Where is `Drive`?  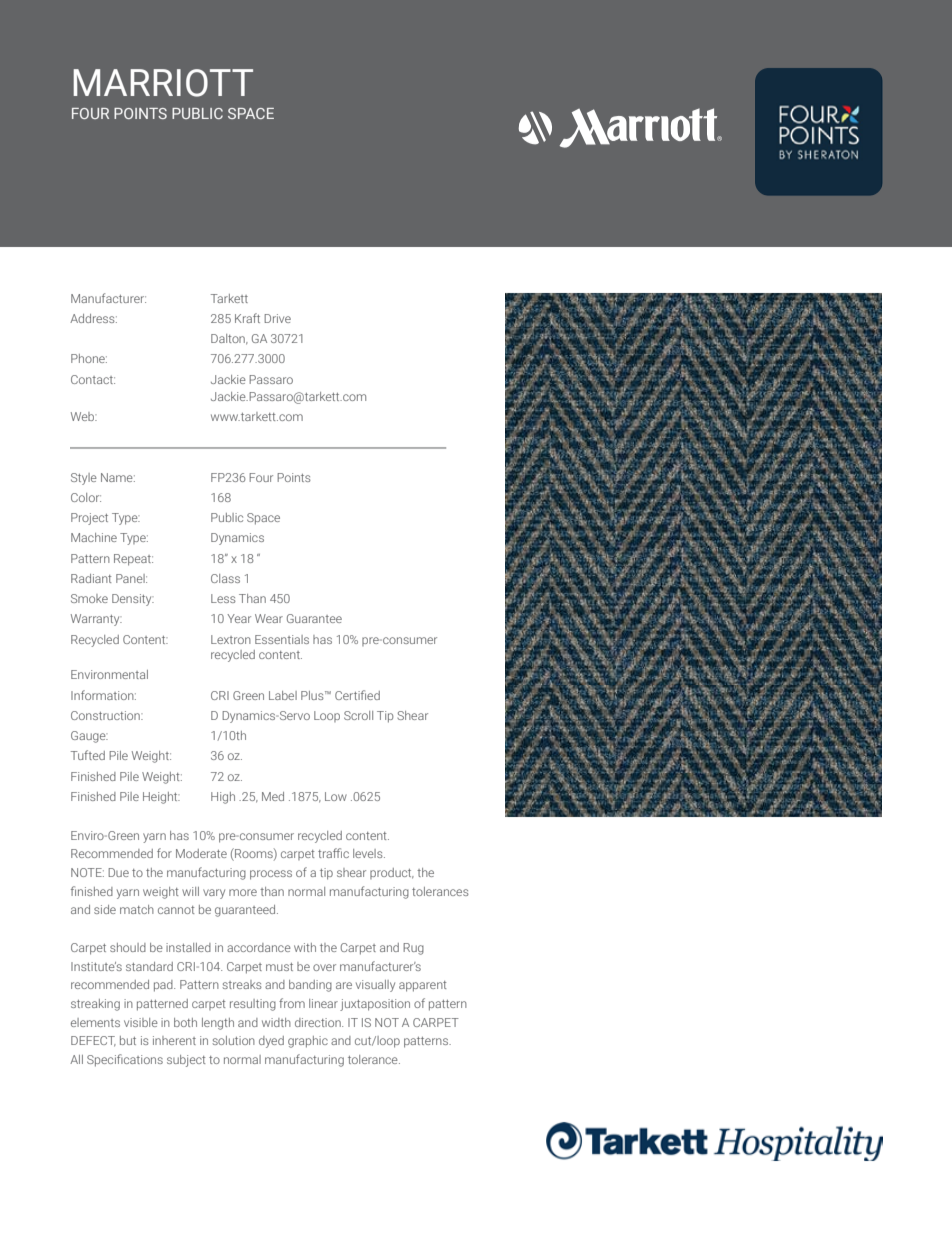
Drive is located at coordinates (277, 318).
